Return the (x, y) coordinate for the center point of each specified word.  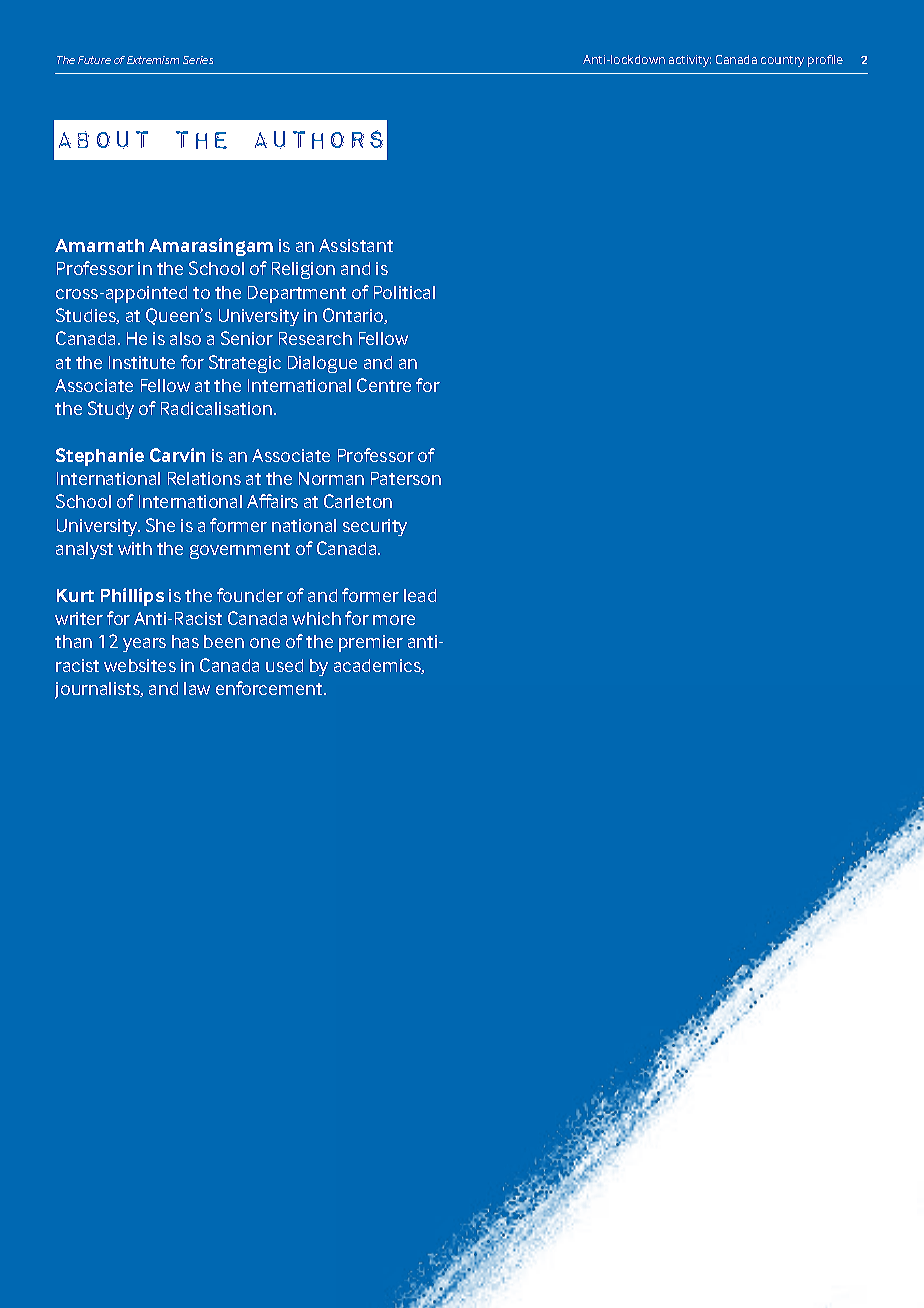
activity (690, 61)
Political (404, 292)
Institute (142, 362)
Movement (765, 59)
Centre (384, 385)
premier (371, 643)
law (197, 688)
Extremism (153, 60)
